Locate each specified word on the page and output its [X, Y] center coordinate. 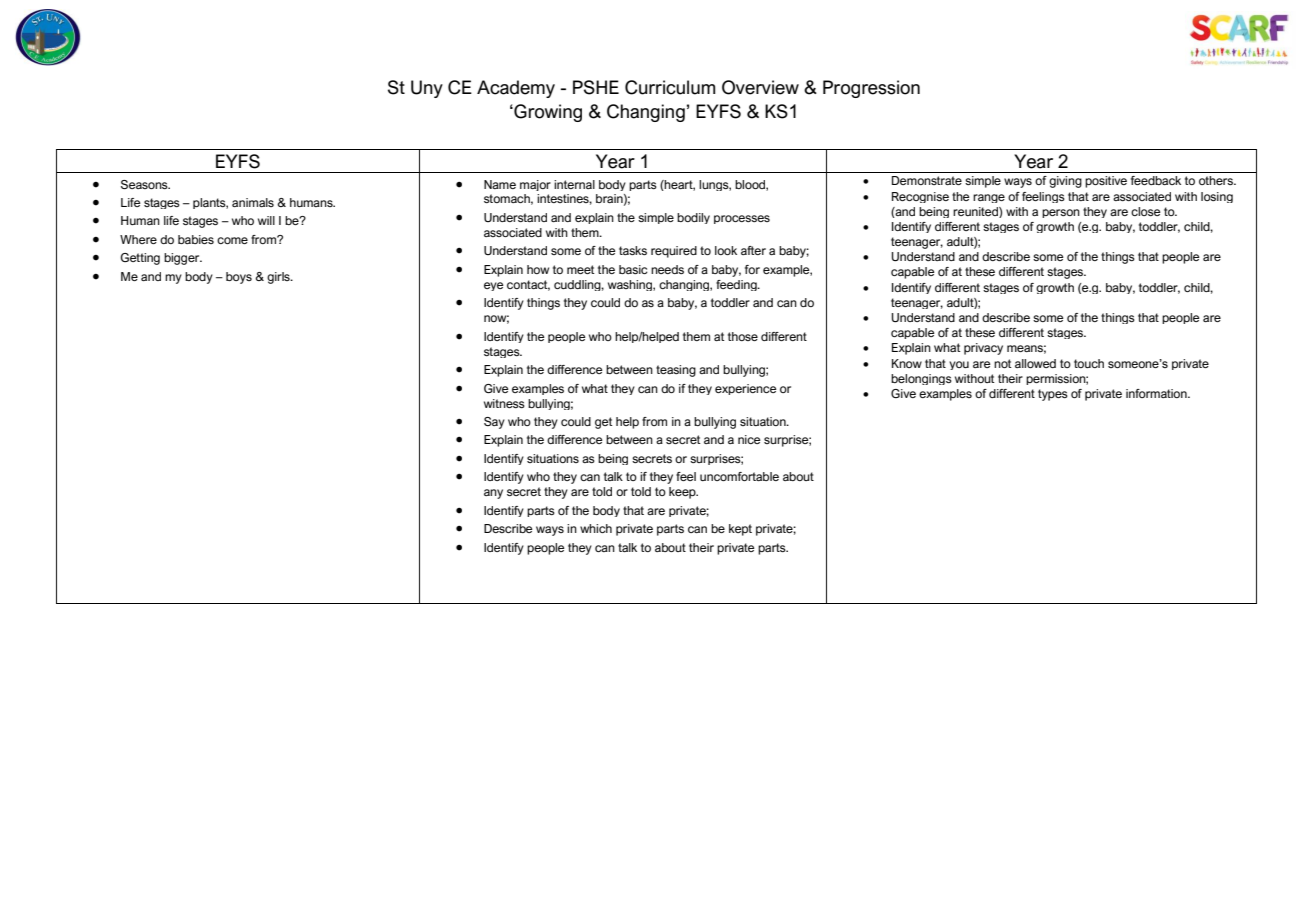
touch [1089, 363]
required [674, 252]
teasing [676, 371]
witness [504, 403]
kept [740, 530]
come [232, 240]
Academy [516, 89]
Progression [871, 89]
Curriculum [670, 87]
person [1061, 213]
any [493, 494]
